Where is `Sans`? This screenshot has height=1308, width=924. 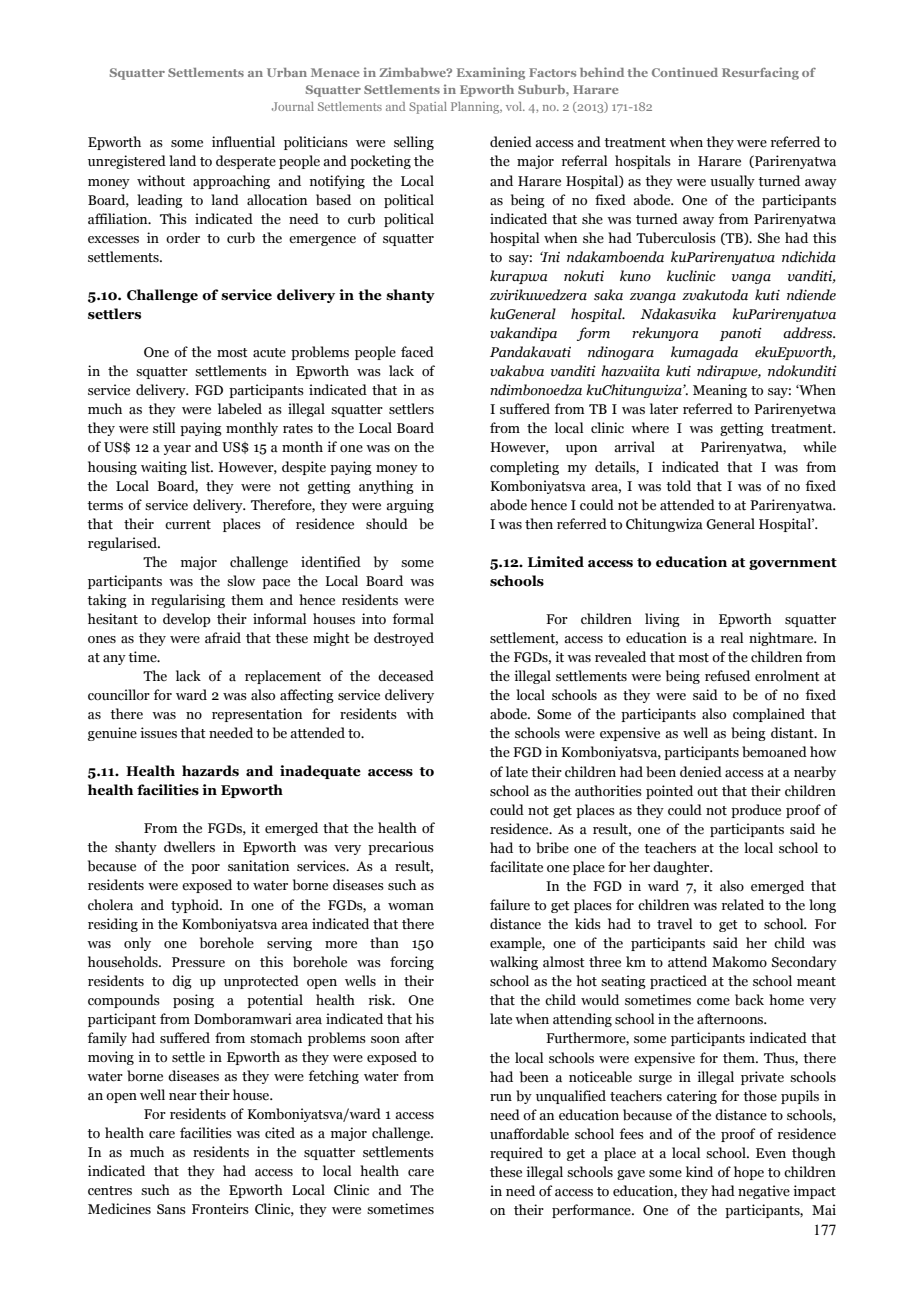 Sans is located at coordinates (171, 1209).
